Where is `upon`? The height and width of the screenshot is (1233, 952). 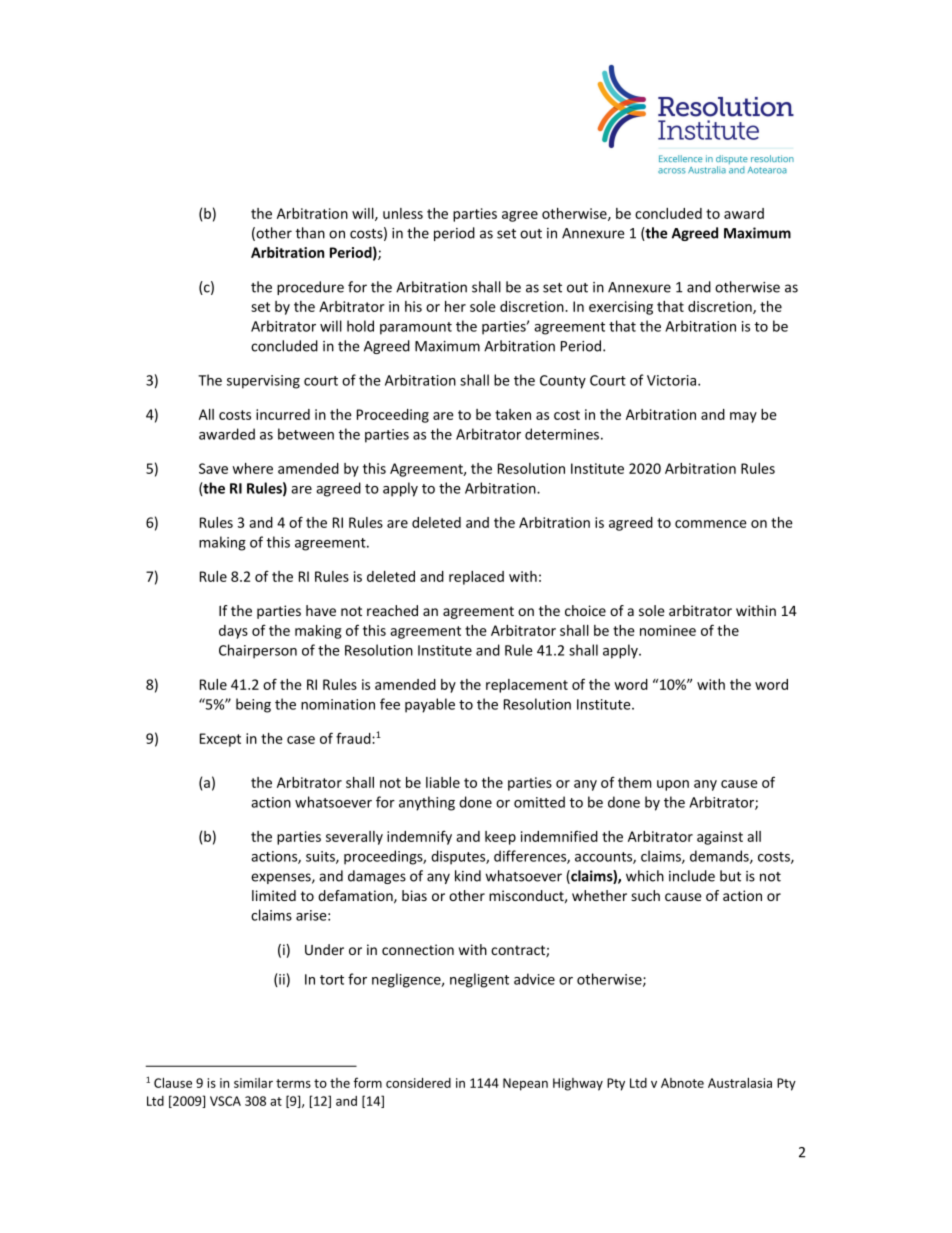
upon is located at coordinates (673, 785).
